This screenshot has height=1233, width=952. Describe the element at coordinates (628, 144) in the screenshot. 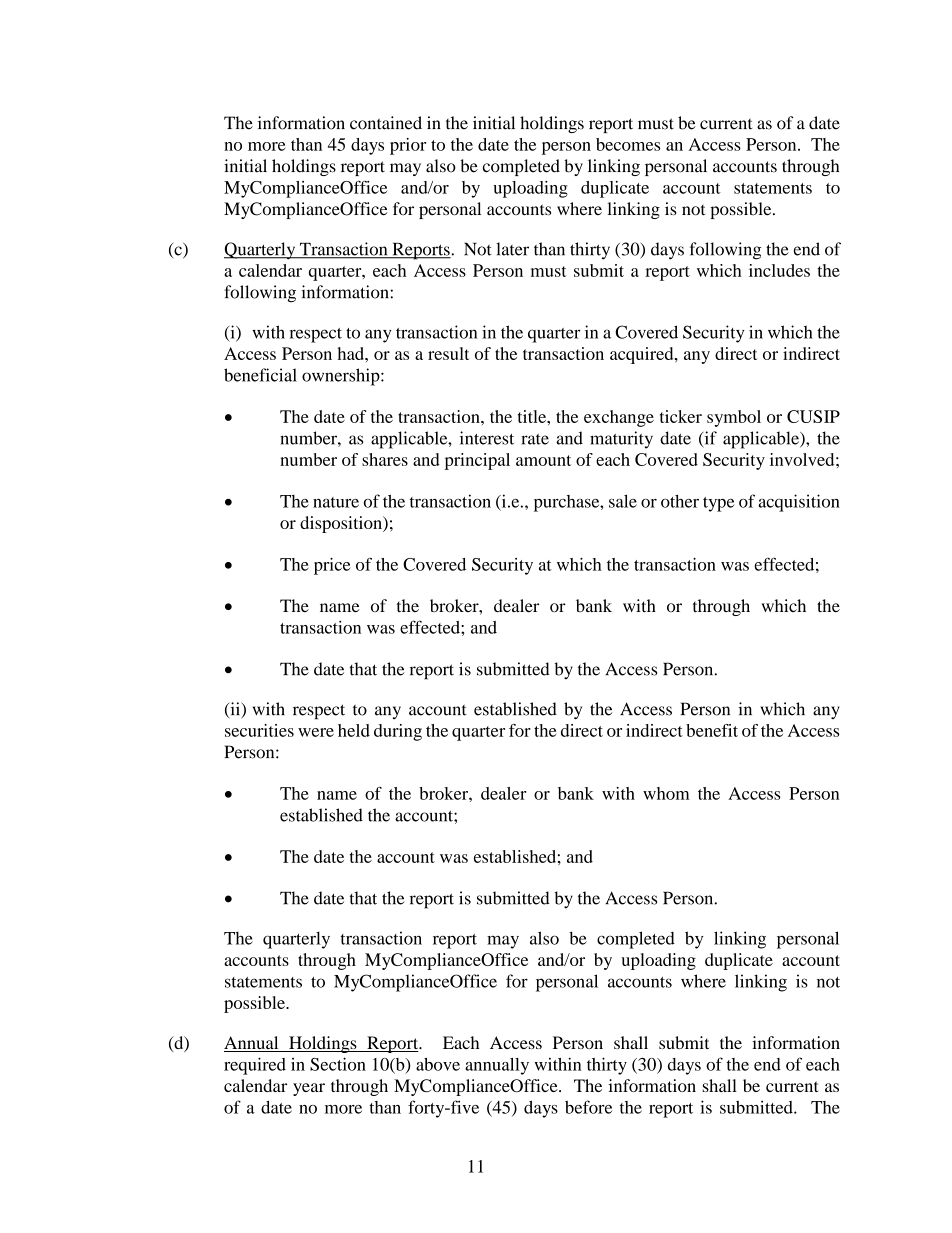

I see `becomes` at that location.
